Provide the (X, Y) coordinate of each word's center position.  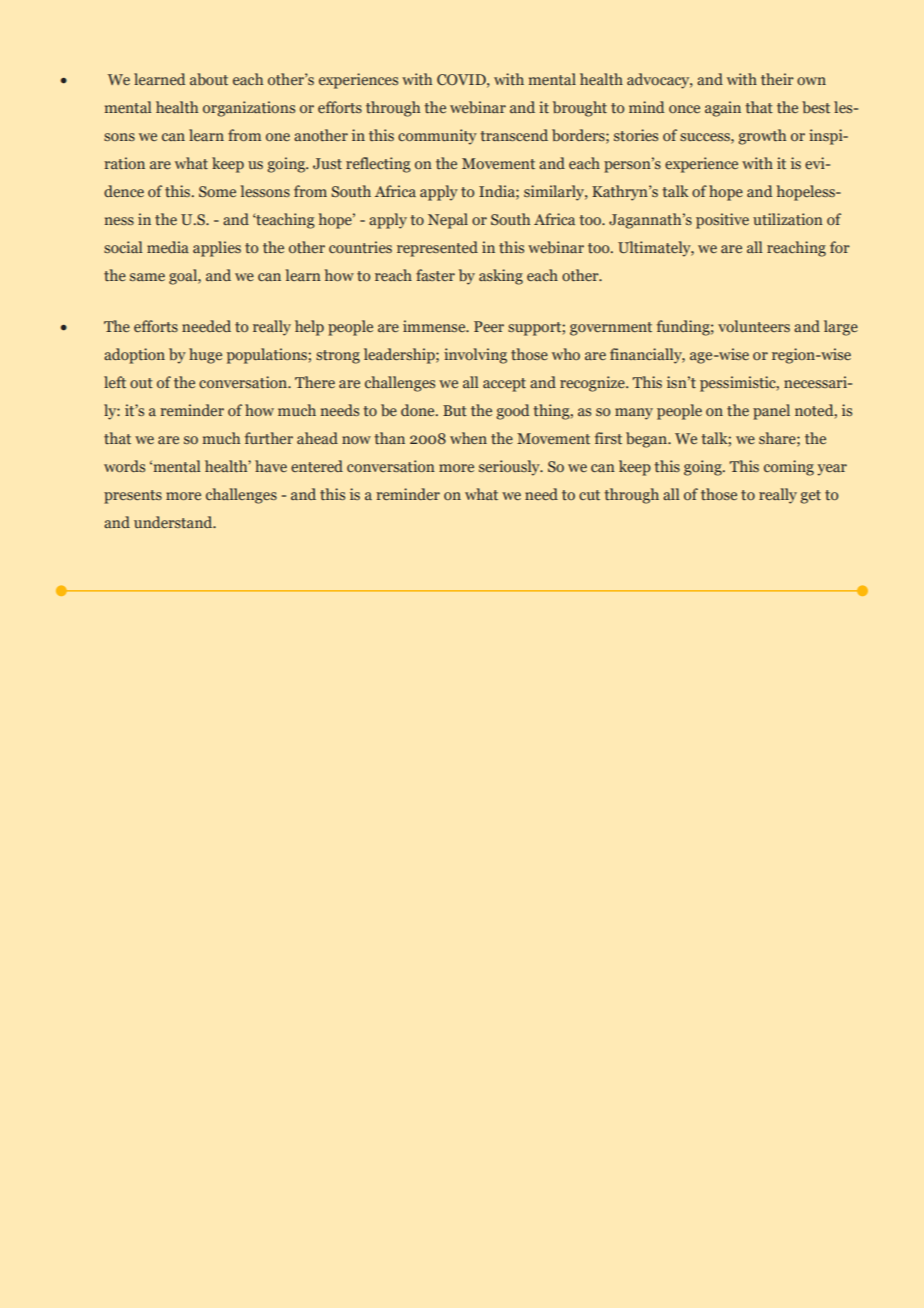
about (209, 79)
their (777, 79)
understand (174, 522)
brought (580, 109)
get (810, 497)
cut (589, 495)
